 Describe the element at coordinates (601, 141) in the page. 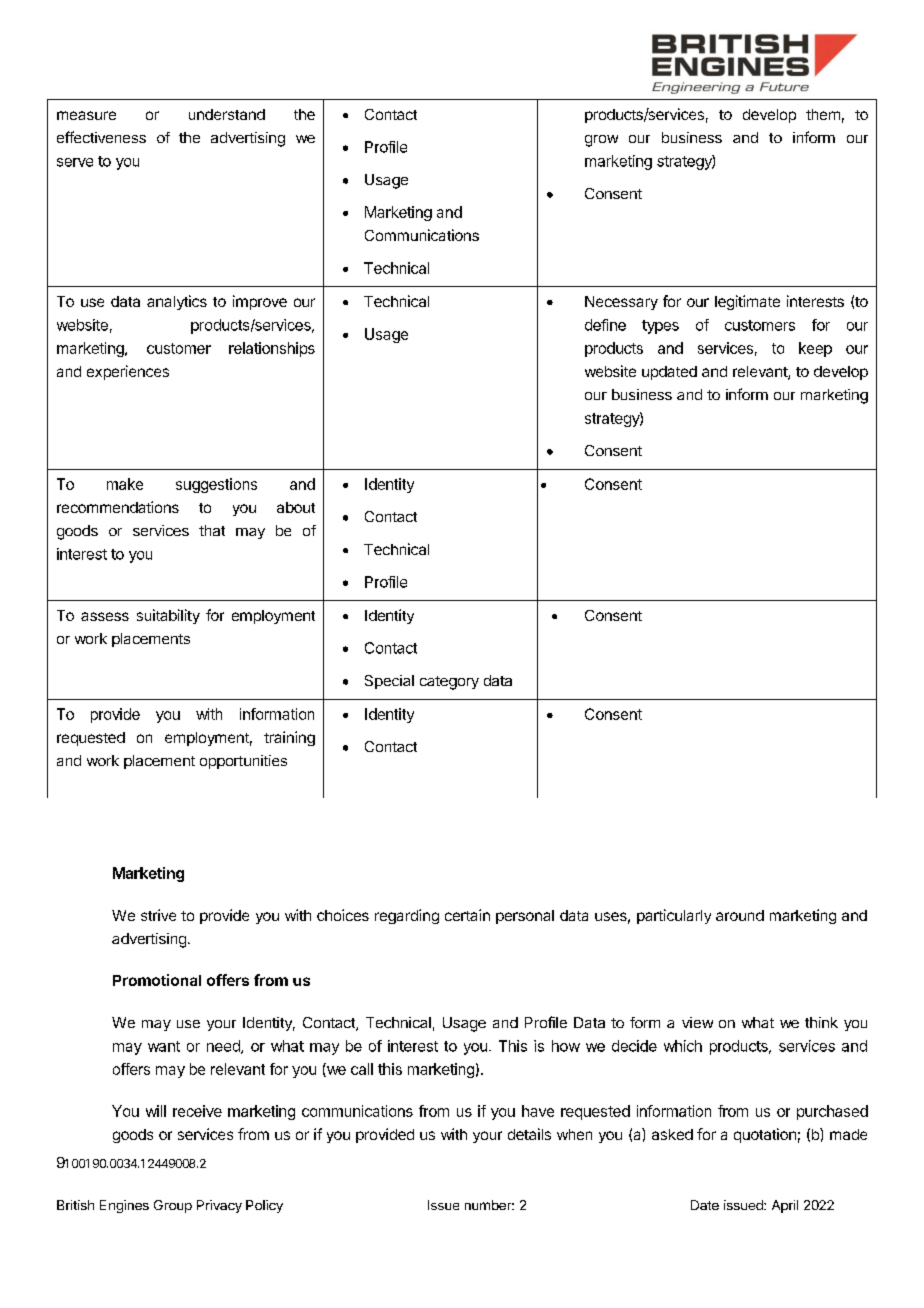

I see `grow` at that location.
